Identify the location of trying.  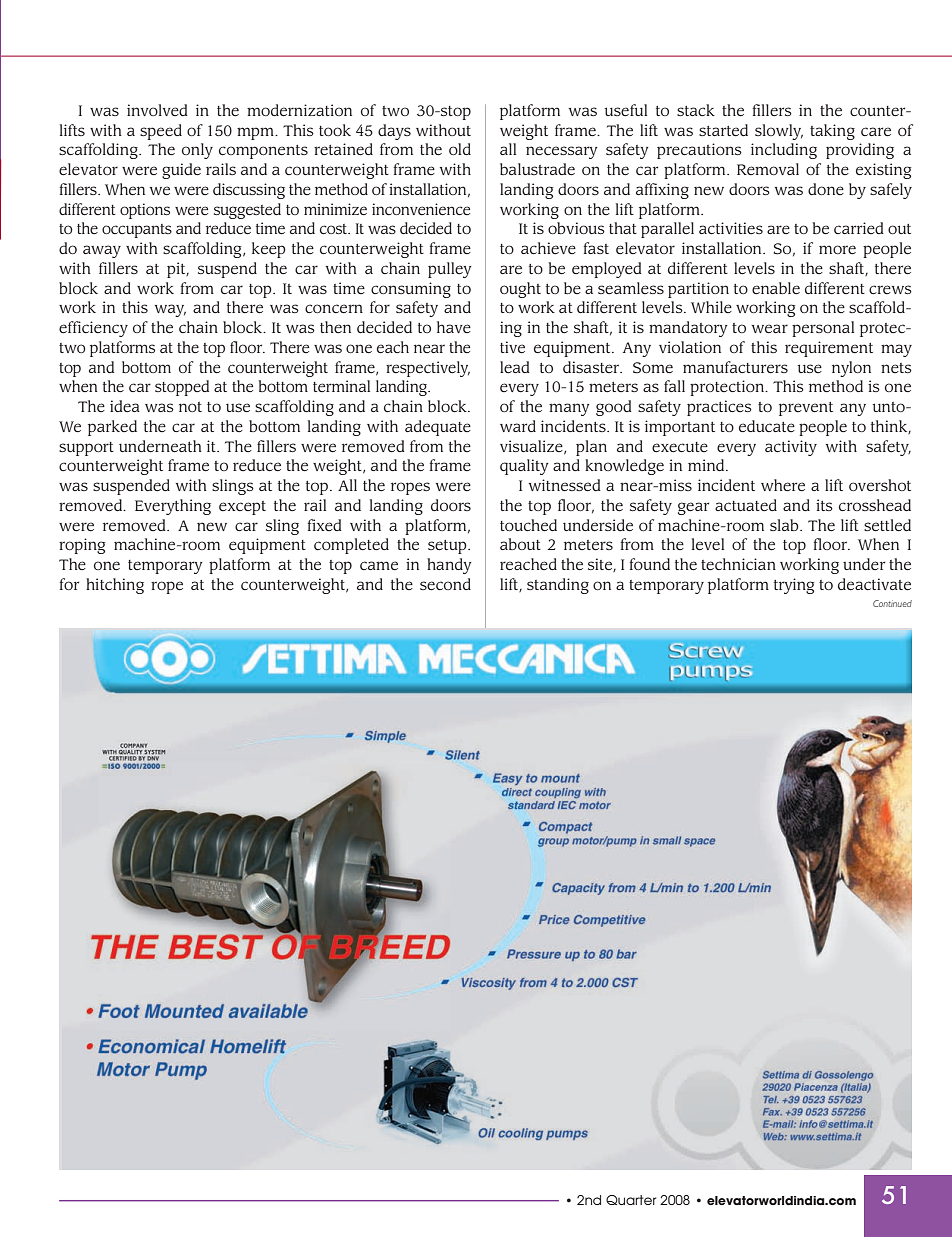
(794, 586).
